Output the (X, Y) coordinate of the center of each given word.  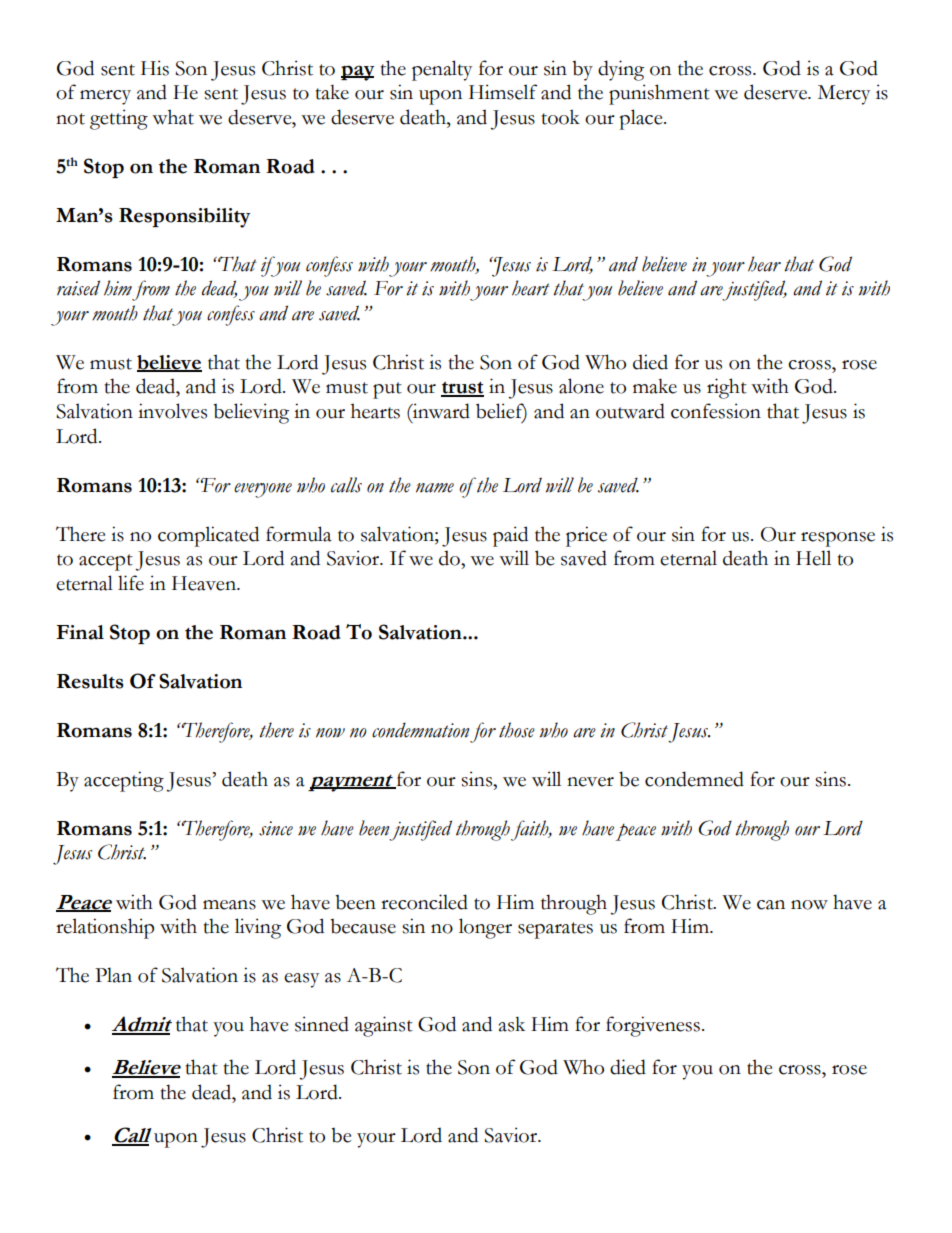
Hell (813, 558)
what (173, 117)
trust (462, 389)
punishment (659, 94)
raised (78, 288)
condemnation (420, 730)
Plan (113, 975)
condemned (694, 779)
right (727, 388)
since (276, 828)
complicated (208, 536)
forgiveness (653, 1026)
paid (510, 536)
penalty (442, 70)
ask (512, 1024)
